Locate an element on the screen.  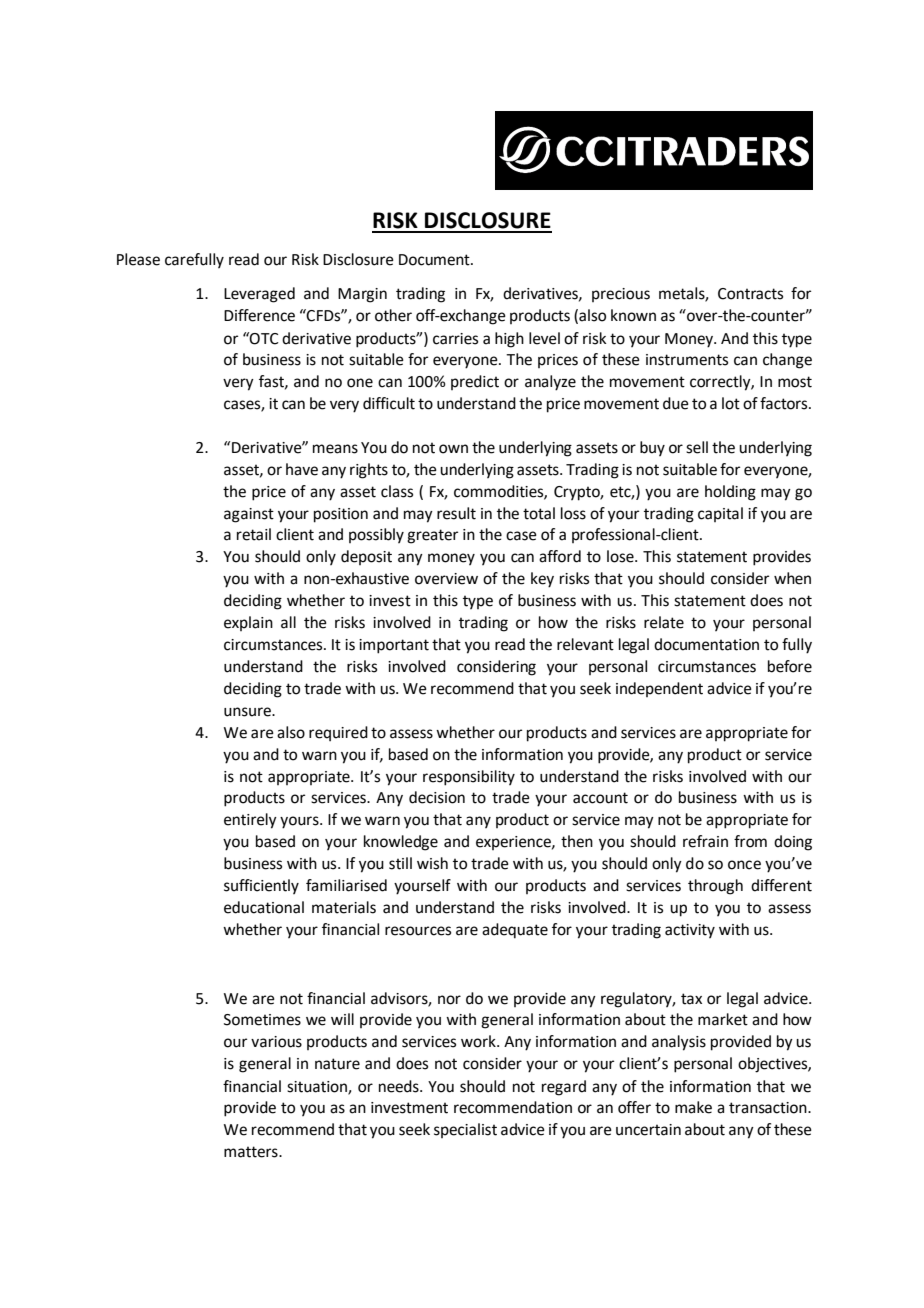
independent is located at coordinates (659, 689).
